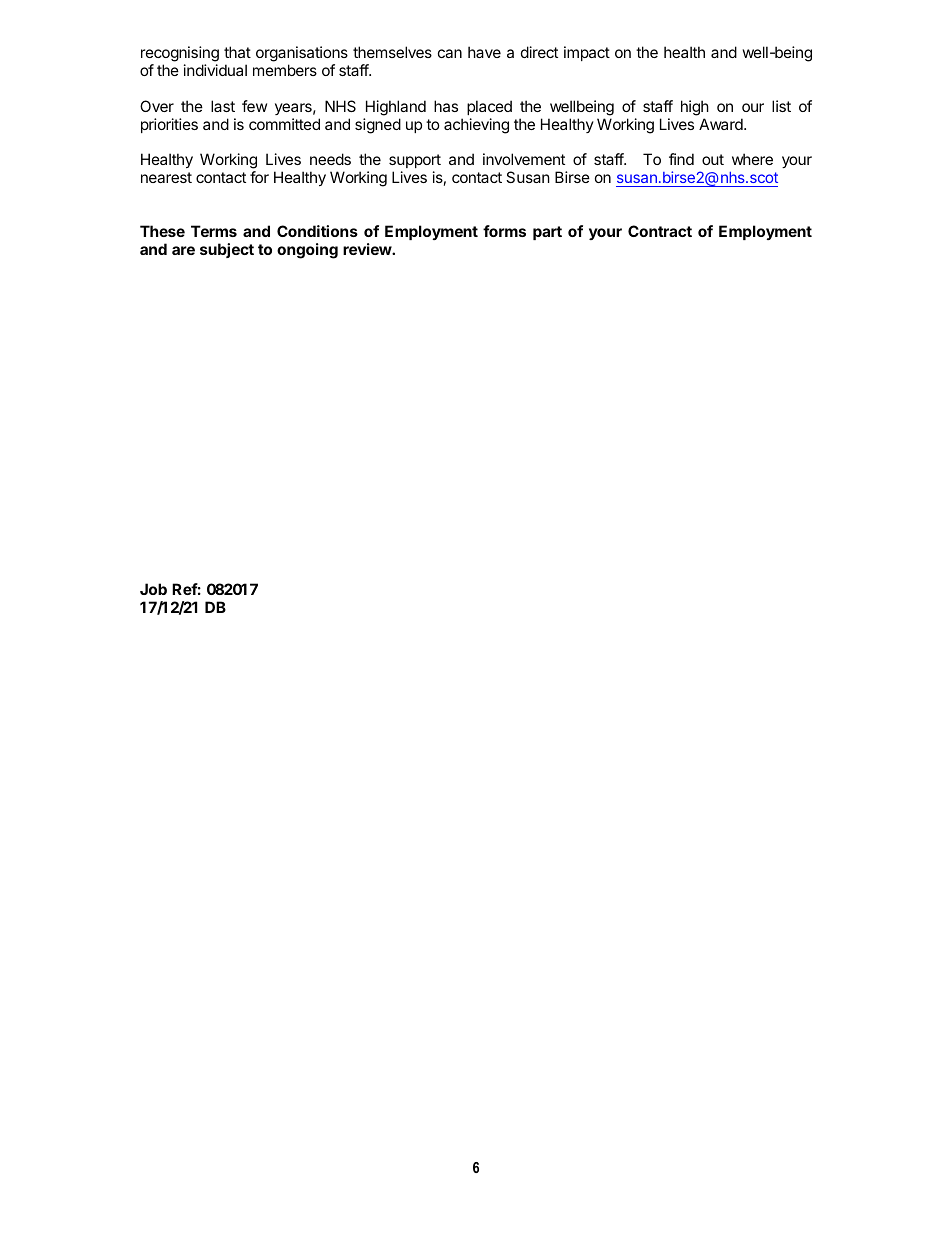 Image resolution: width=952 pixels, height=1233 pixels. Describe the element at coordinates (781, 106) in the document. I see `list` at that location.
